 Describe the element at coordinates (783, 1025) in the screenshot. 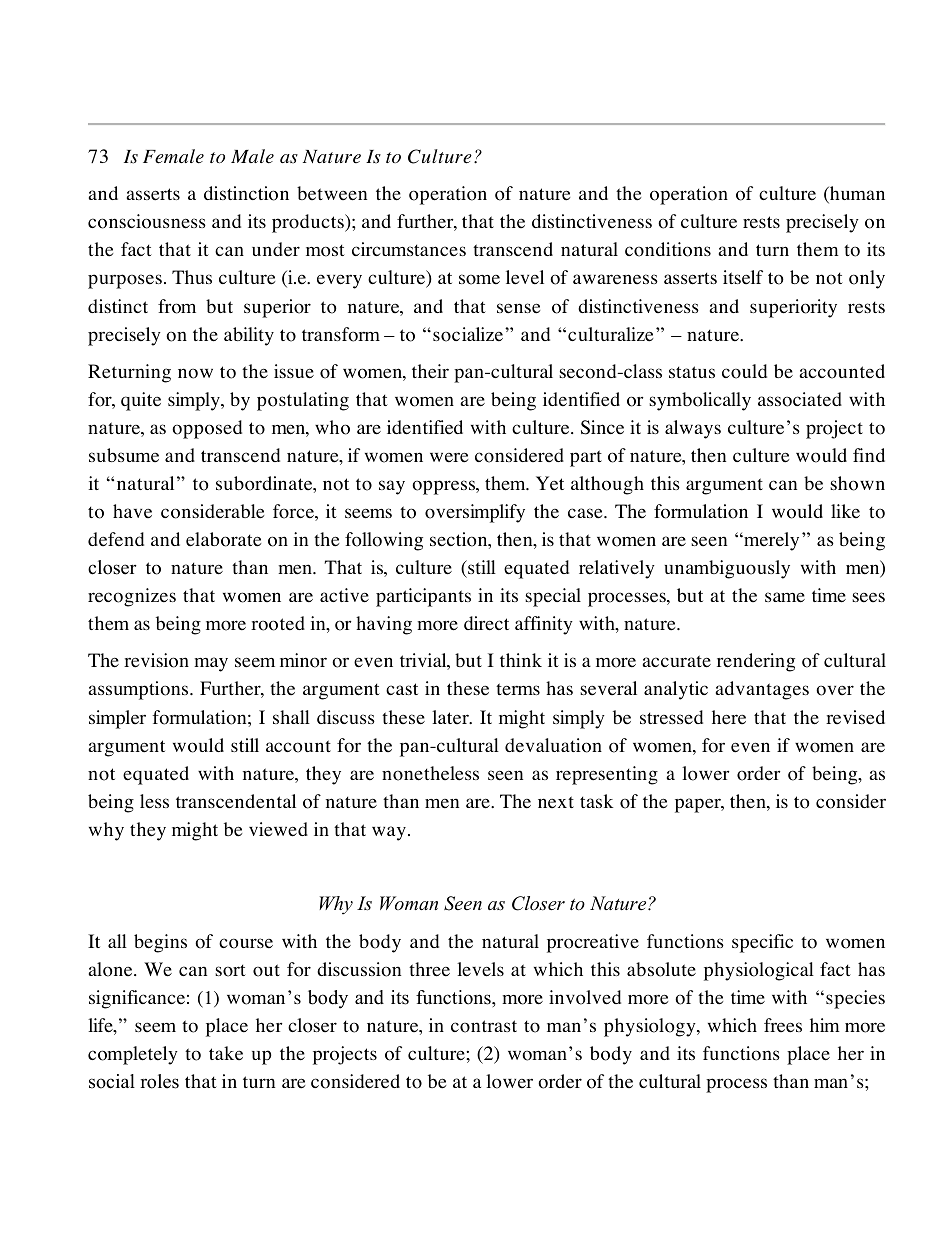

I see `frees` at that location.
